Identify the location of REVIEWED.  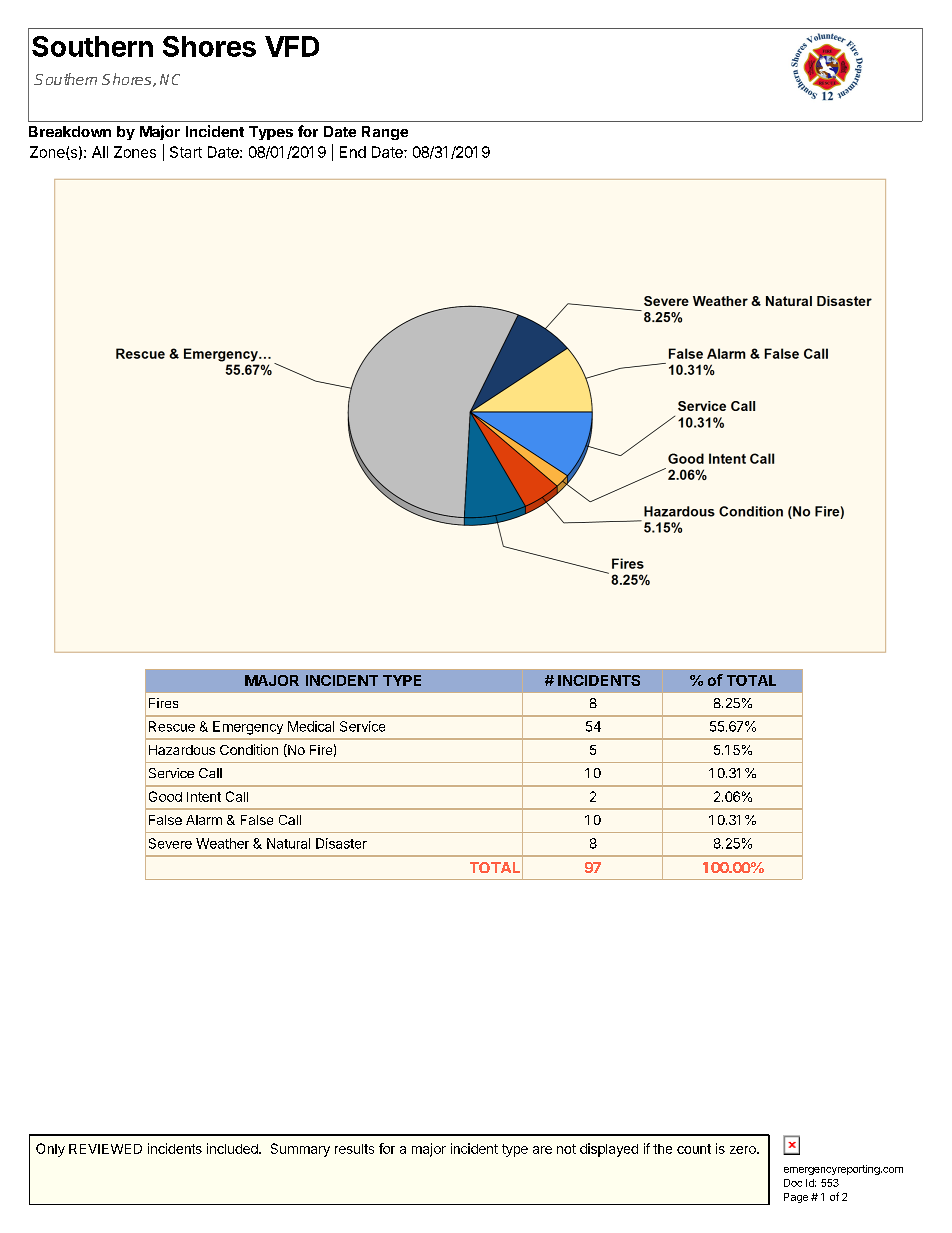
(105, 1149).
